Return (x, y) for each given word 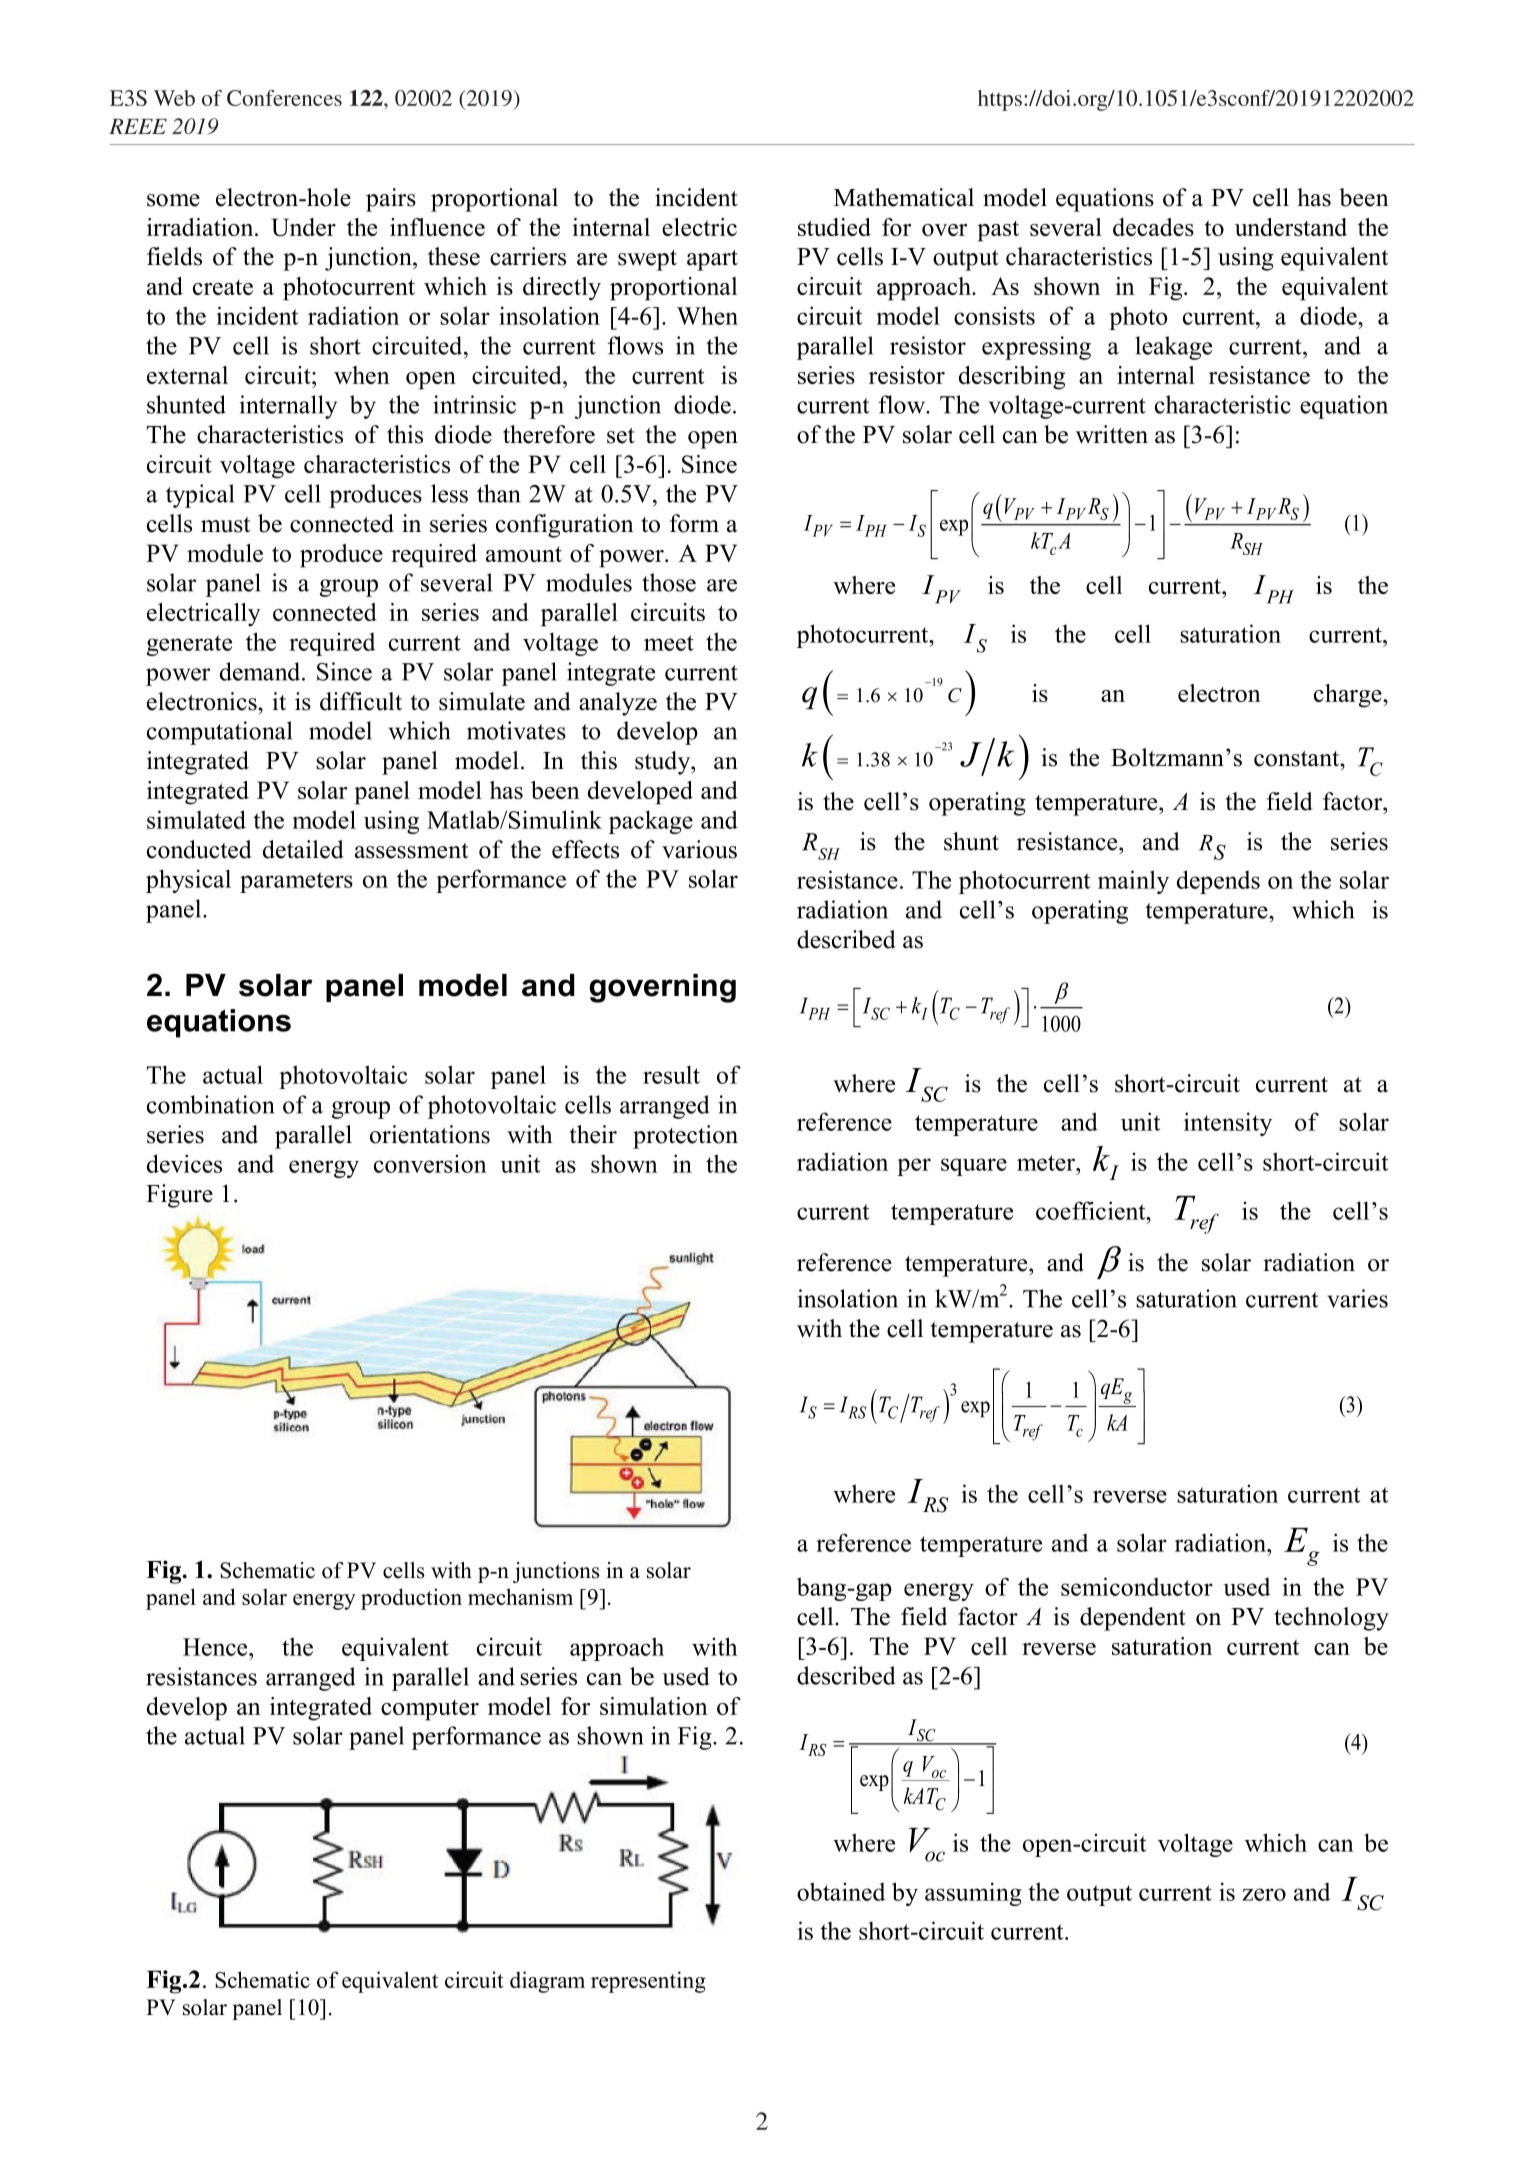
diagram (547, 1982)
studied (834, 227)
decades (1153, 227)
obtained (841, 1891)
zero (1264, 1894)
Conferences (284, 98)
